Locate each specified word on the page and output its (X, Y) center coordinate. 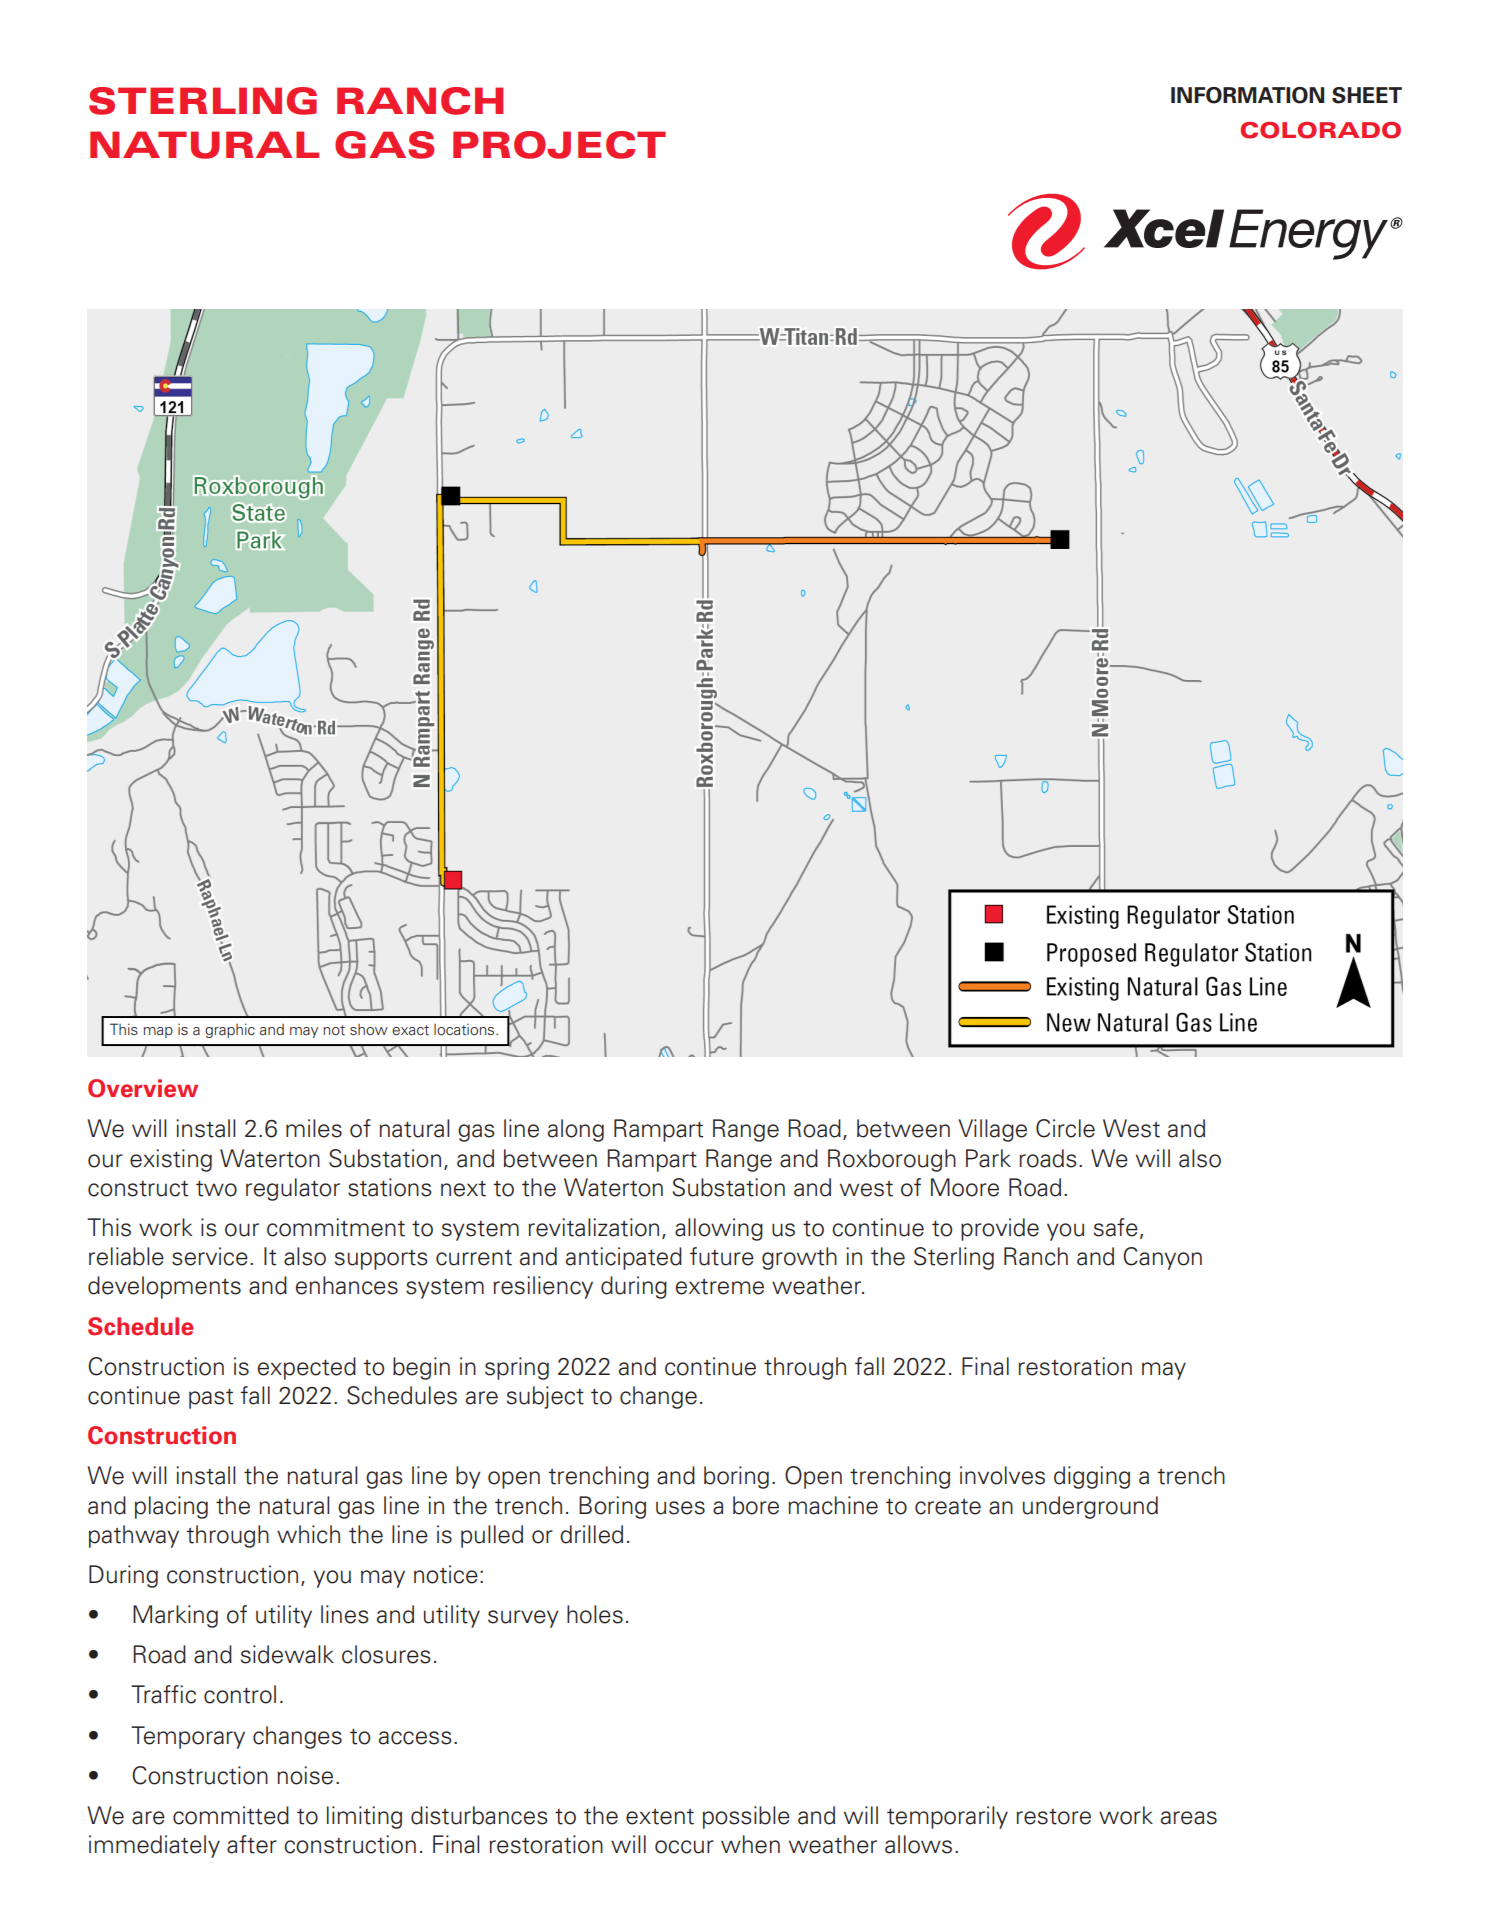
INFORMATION (1247, 95)
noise (305, 1775)
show (369, 1030)
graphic (230, 1031)
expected (307, 1368)
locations (465, 1030)
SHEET (1367, 95)
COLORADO (1320, 130)
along (576, 1130)
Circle (1065, 1128)
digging (1092, 1477)
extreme (720, 1287)
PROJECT (559, 145)
